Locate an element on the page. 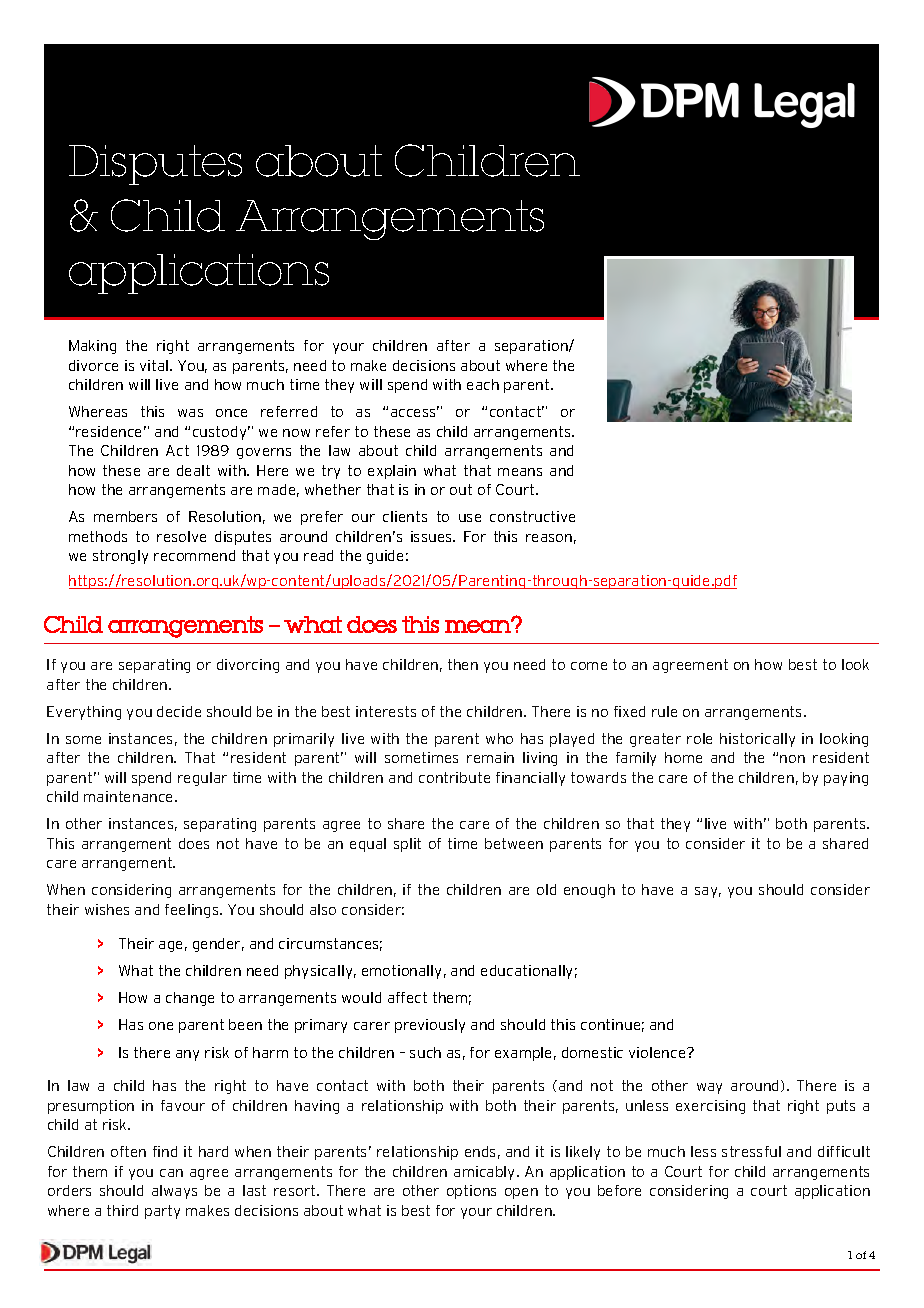 The height and width of the page is (1308, 924). each is located at coordinates (483, 384).
